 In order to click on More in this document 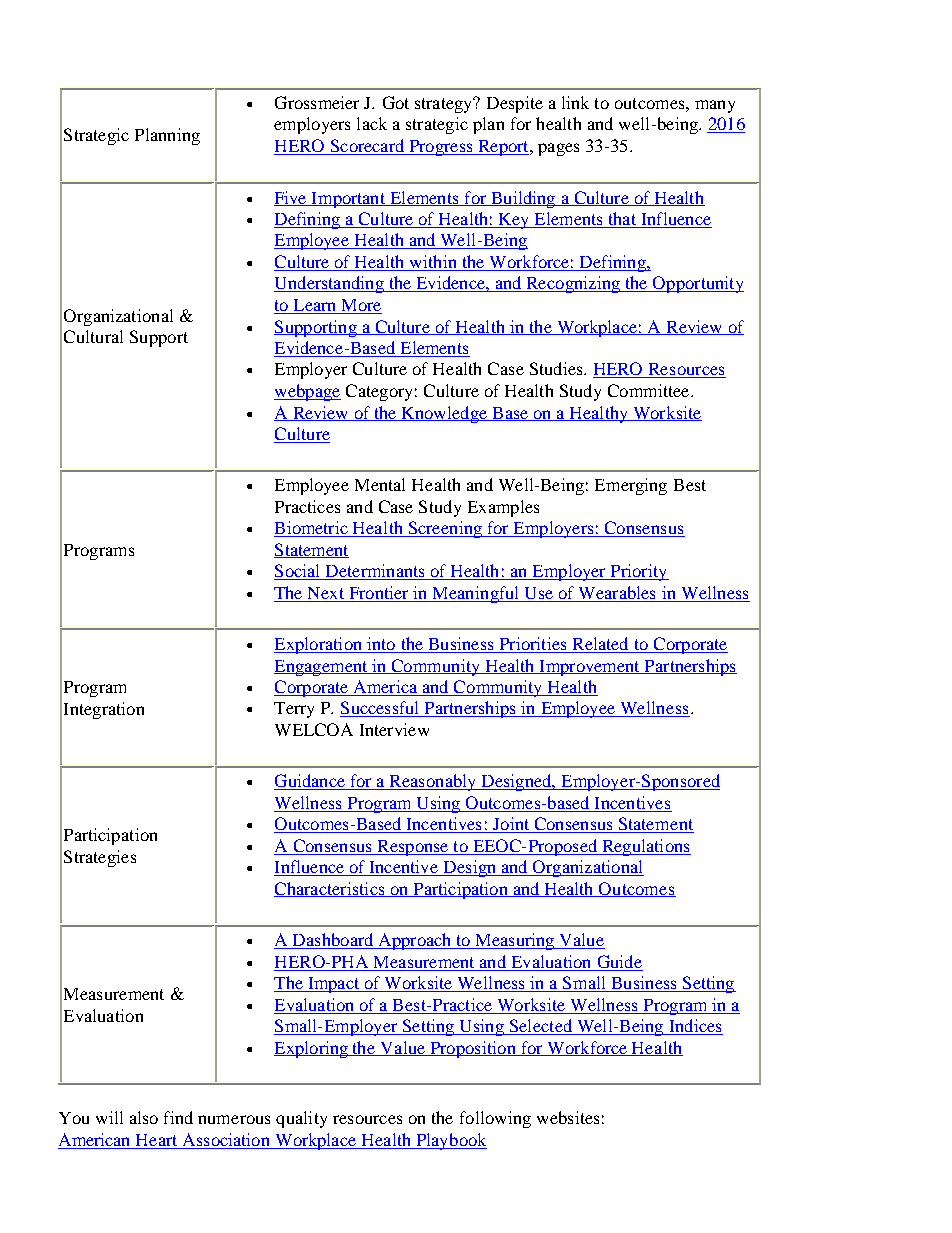, I will do `click(360, 306)`.
